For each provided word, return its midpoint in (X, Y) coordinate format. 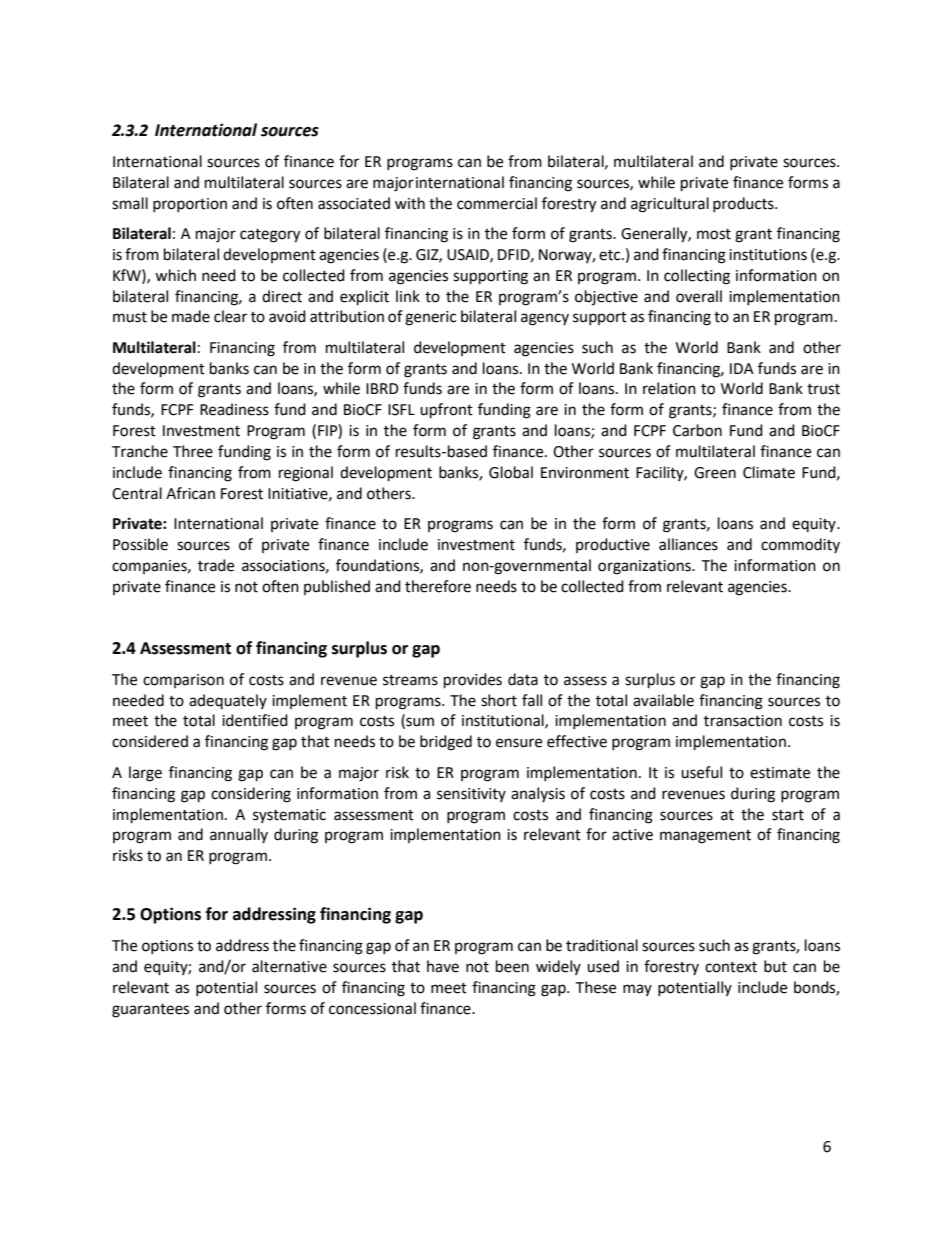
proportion (190, 205)
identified (255, 720)
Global (511, 472)
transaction (743, 721)
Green (715, 473)
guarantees (150, 1011)
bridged (446, 743)
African (190, 493)
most (714, 234)
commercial (497, 203)
